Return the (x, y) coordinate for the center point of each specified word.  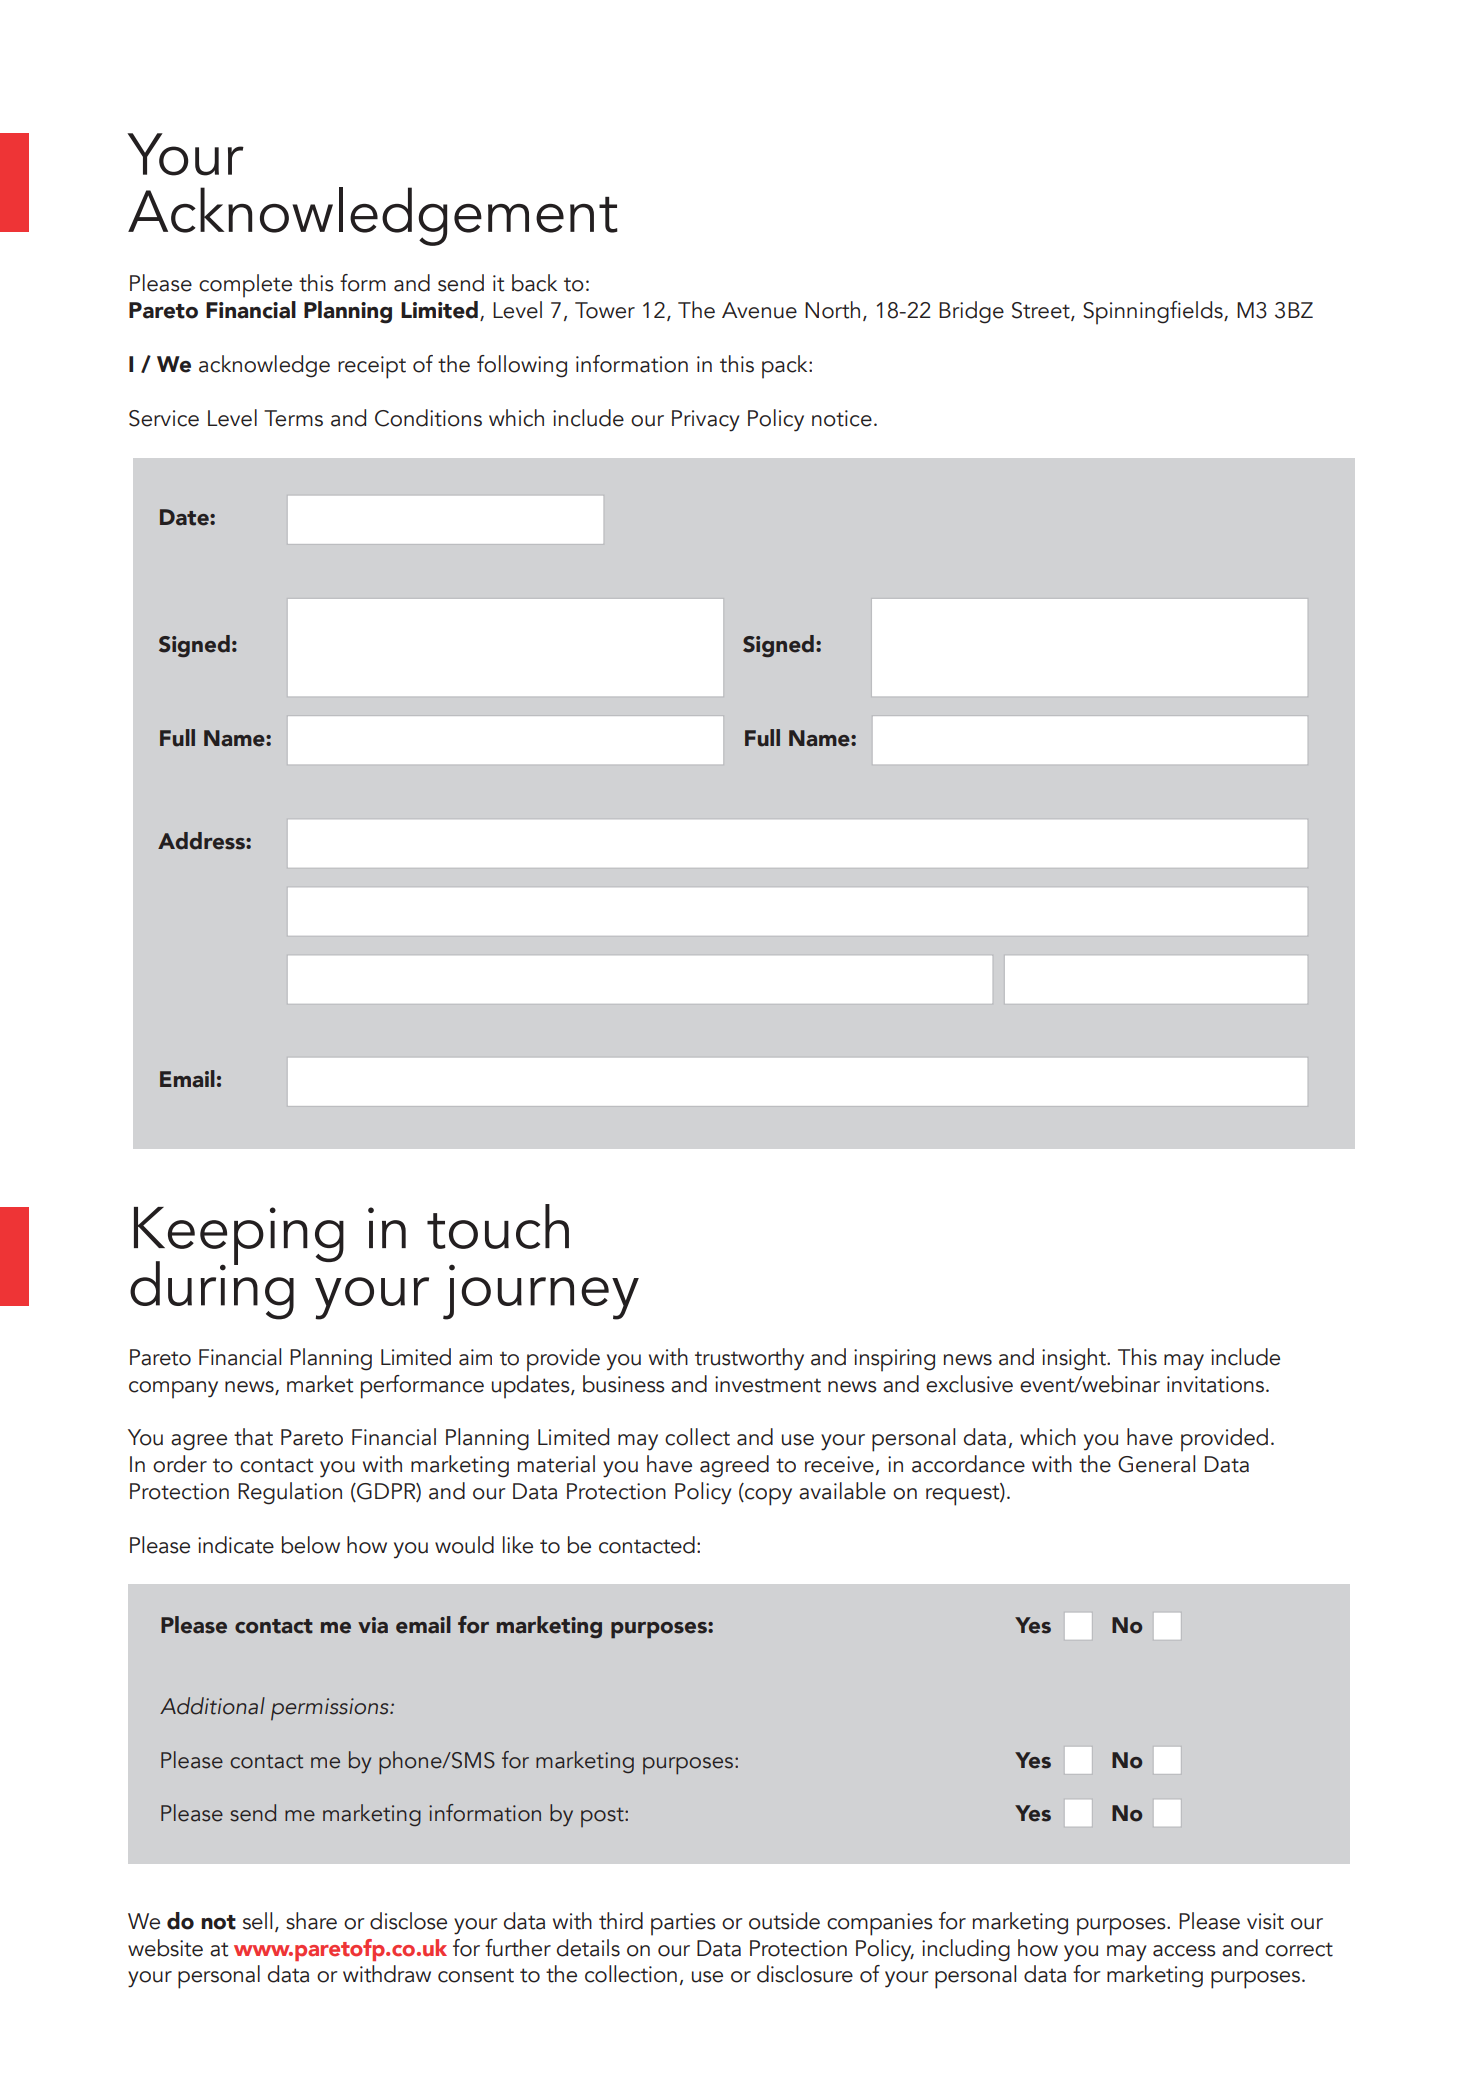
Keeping (239, 1237)
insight (1075, 1359)
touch (498, 1226)
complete (245, 286)
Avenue (759, 310)
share (311, 1921)
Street (1042, 311)
